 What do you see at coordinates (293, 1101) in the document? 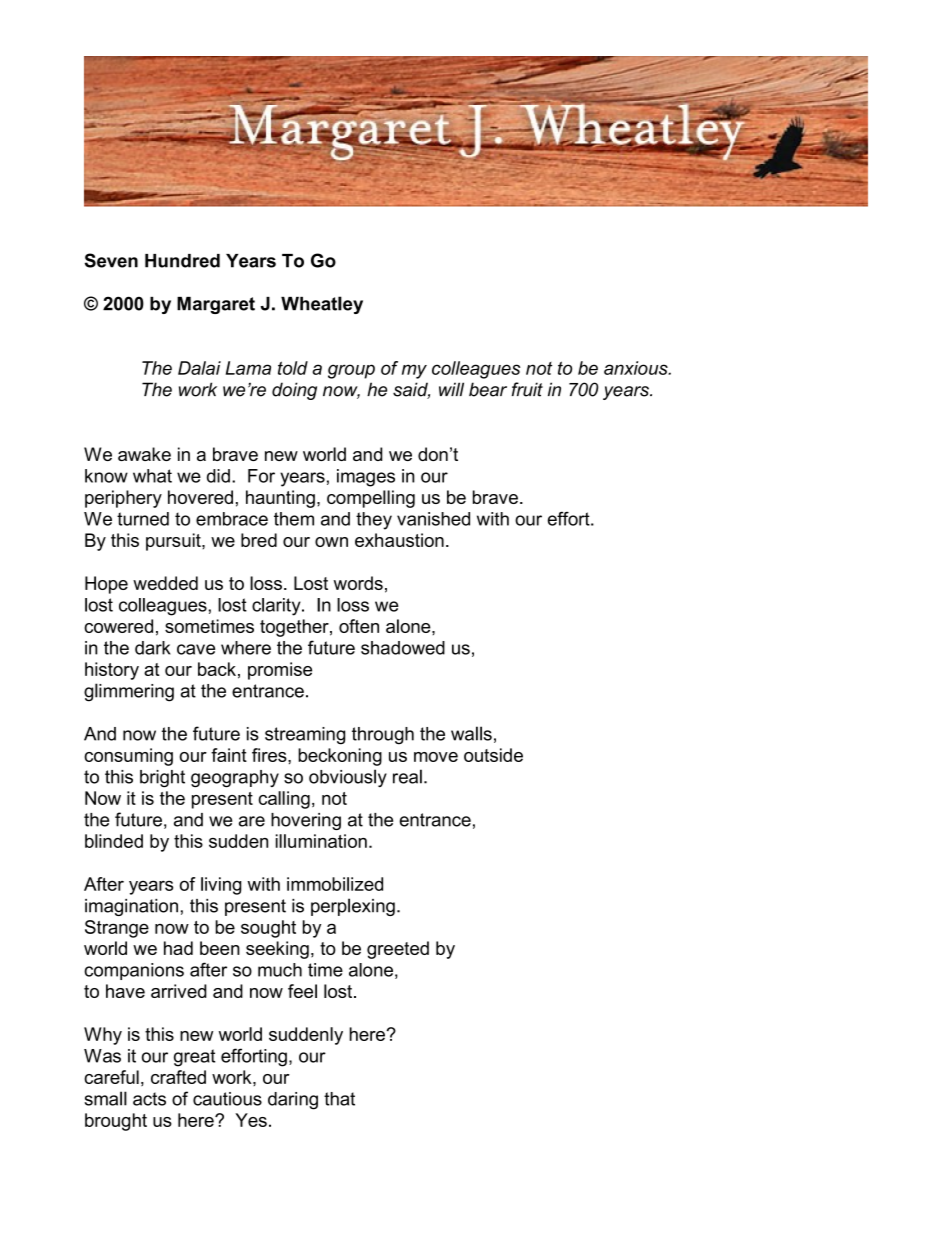
I see `daring` at bounding box center [293, 1101].
